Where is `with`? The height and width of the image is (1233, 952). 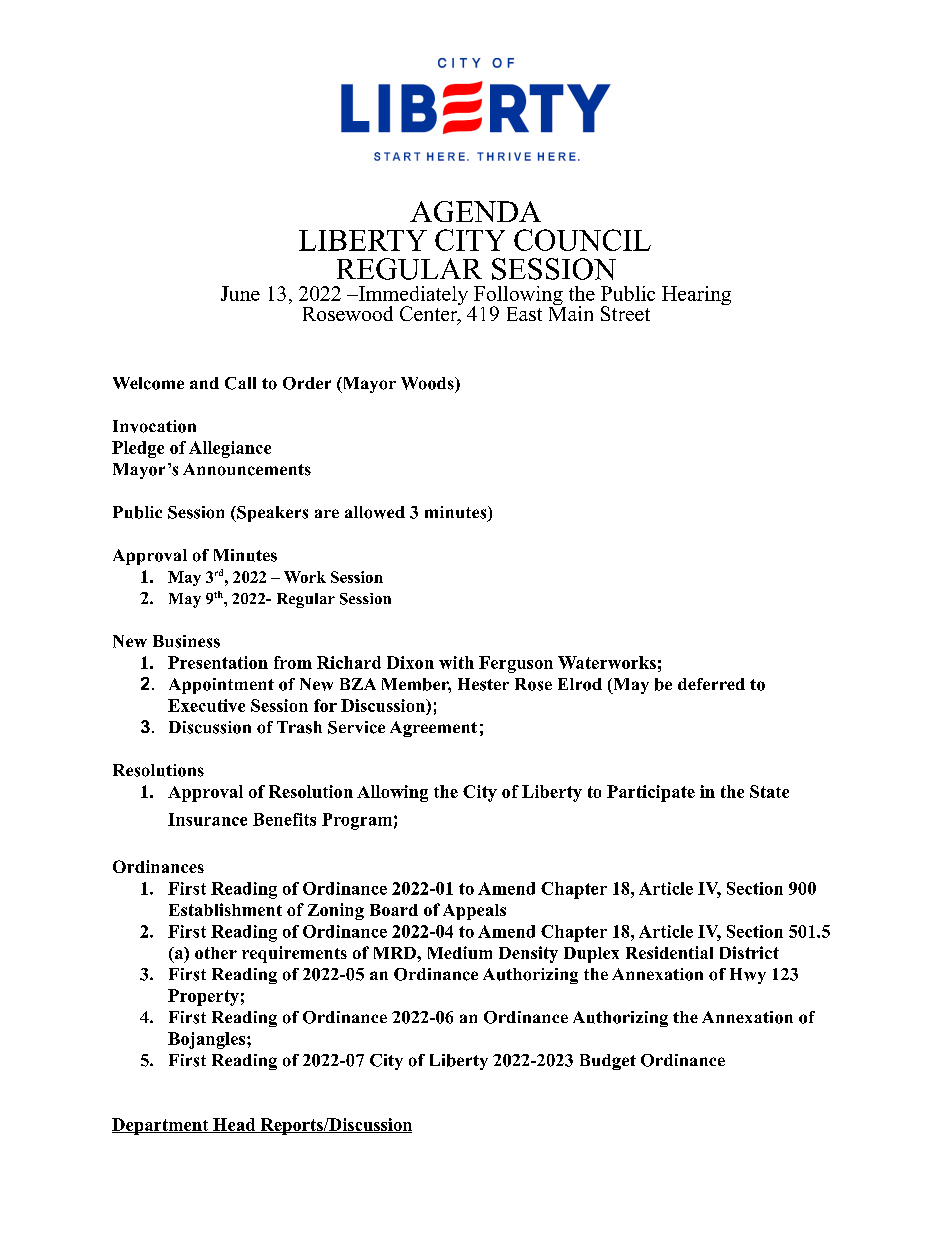 with is located at coordinates (456, 662).
